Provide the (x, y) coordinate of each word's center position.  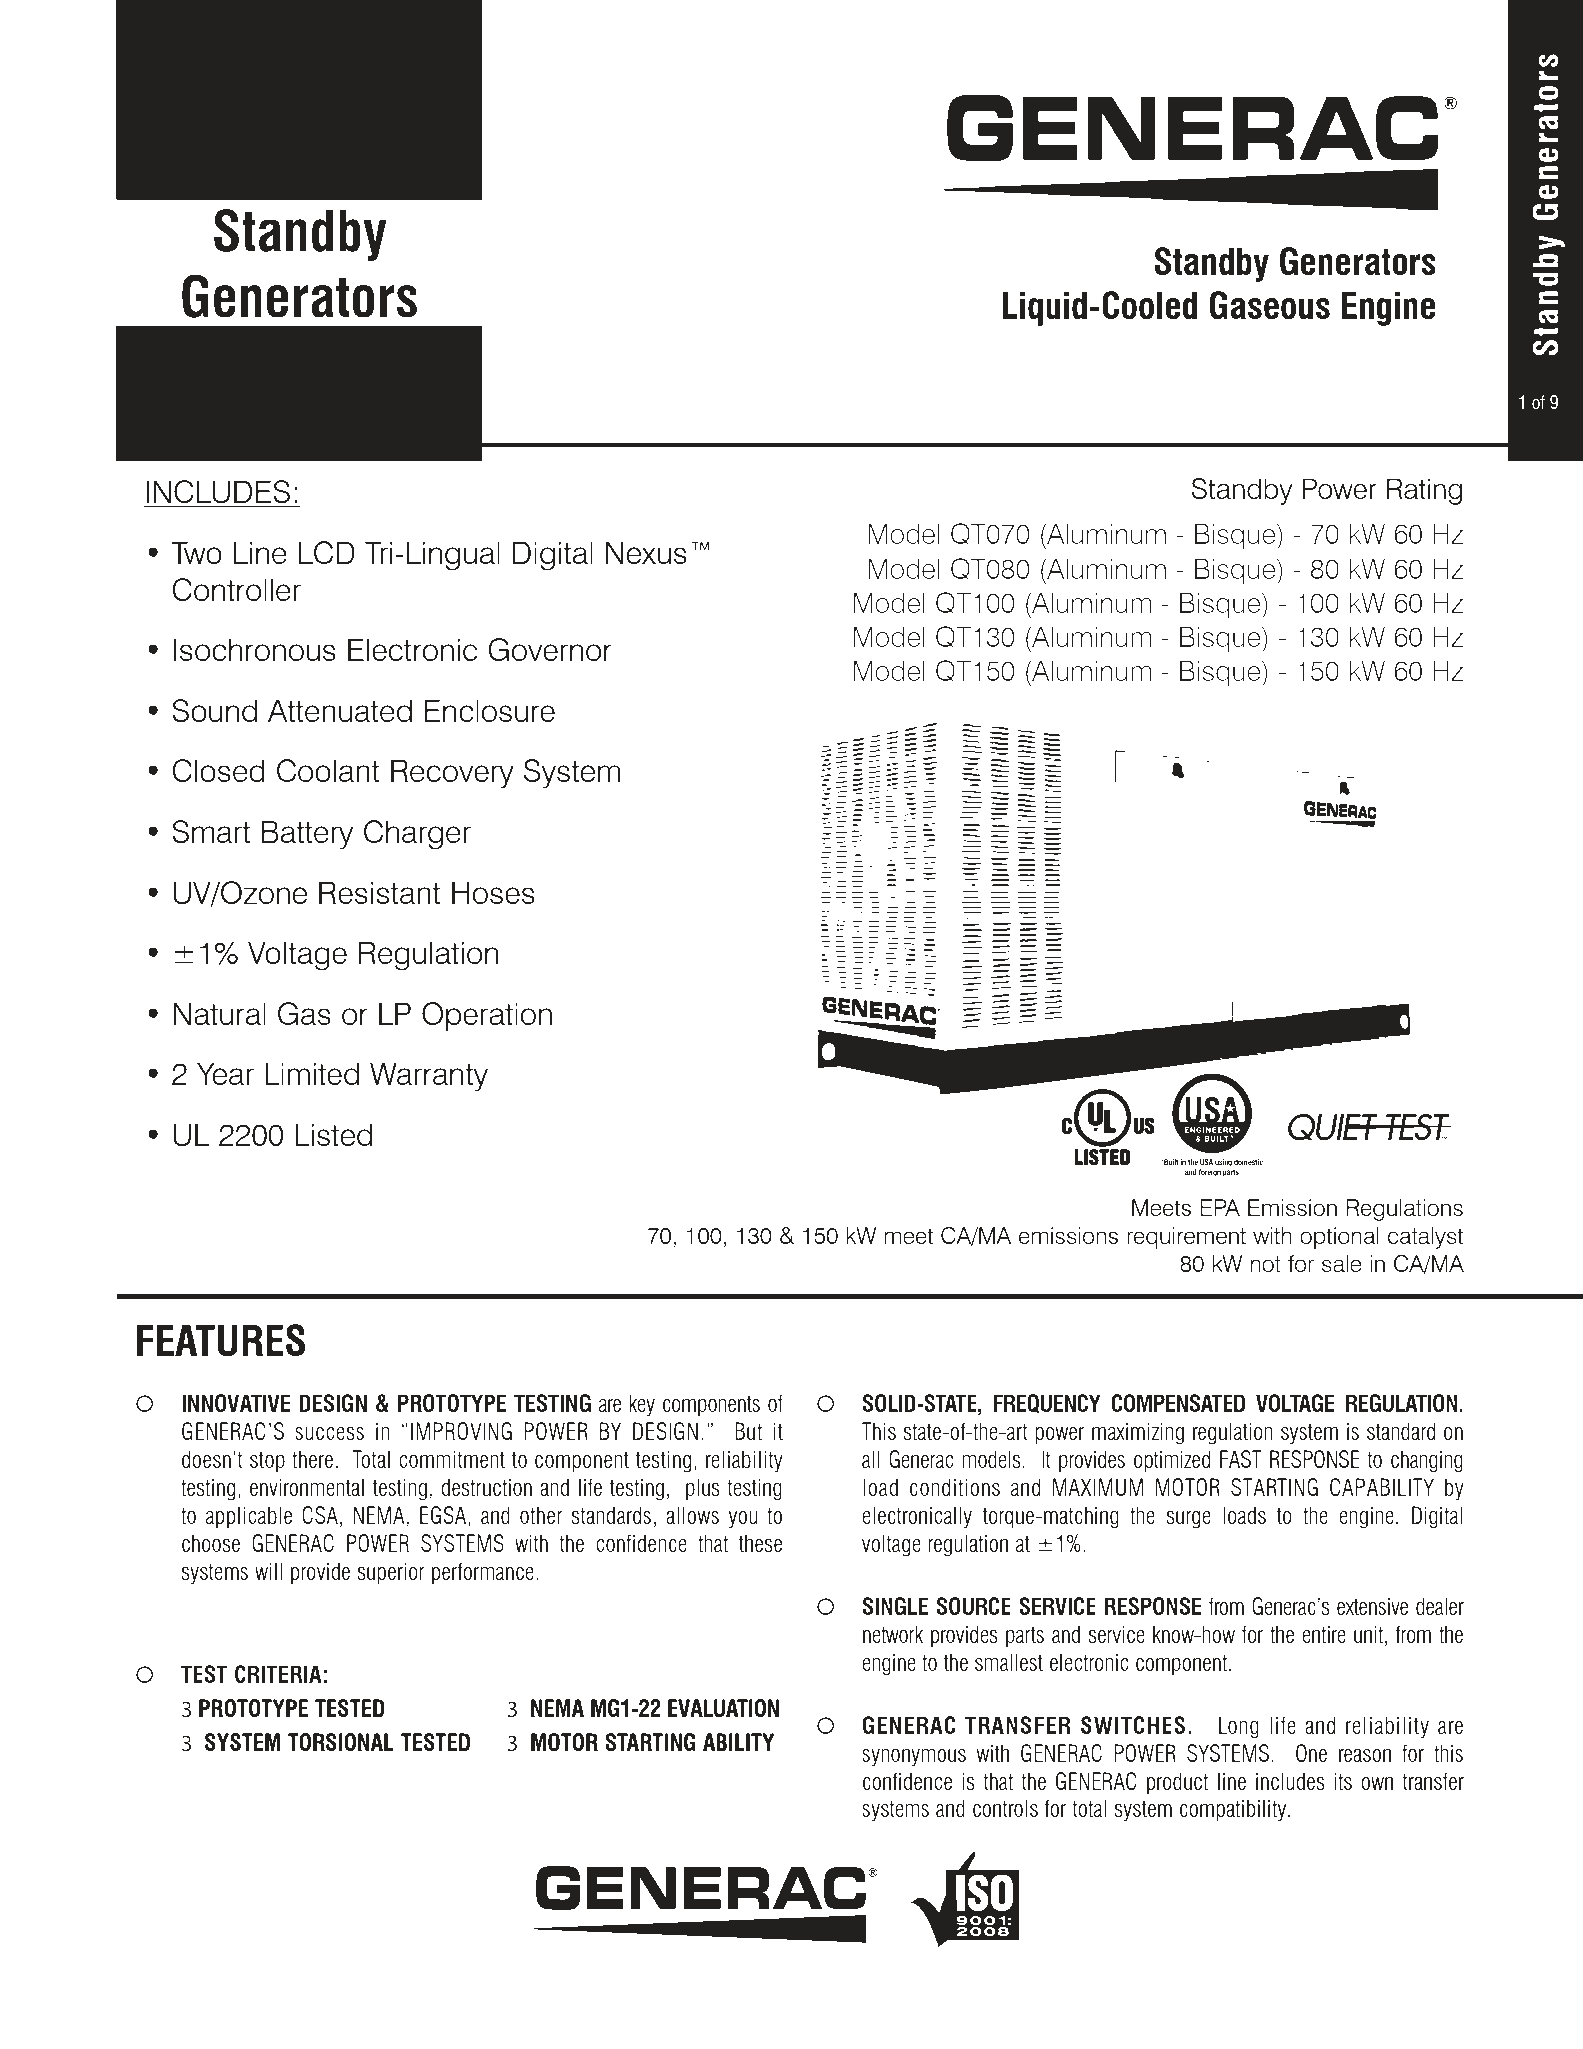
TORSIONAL (340, 1742)
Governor (550, 649)
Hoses (493, 892)
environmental (307, 1487)
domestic (1248, 1162)
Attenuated (340, 710)
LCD (327, 552)
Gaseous (1269, 305)
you (743, 1520)
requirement (1186, 1238)
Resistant (379, 892)
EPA (1220, 1207)
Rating (1424, 491)
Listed (333, 1134)
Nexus (646, 552)
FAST (1241, 1459)
